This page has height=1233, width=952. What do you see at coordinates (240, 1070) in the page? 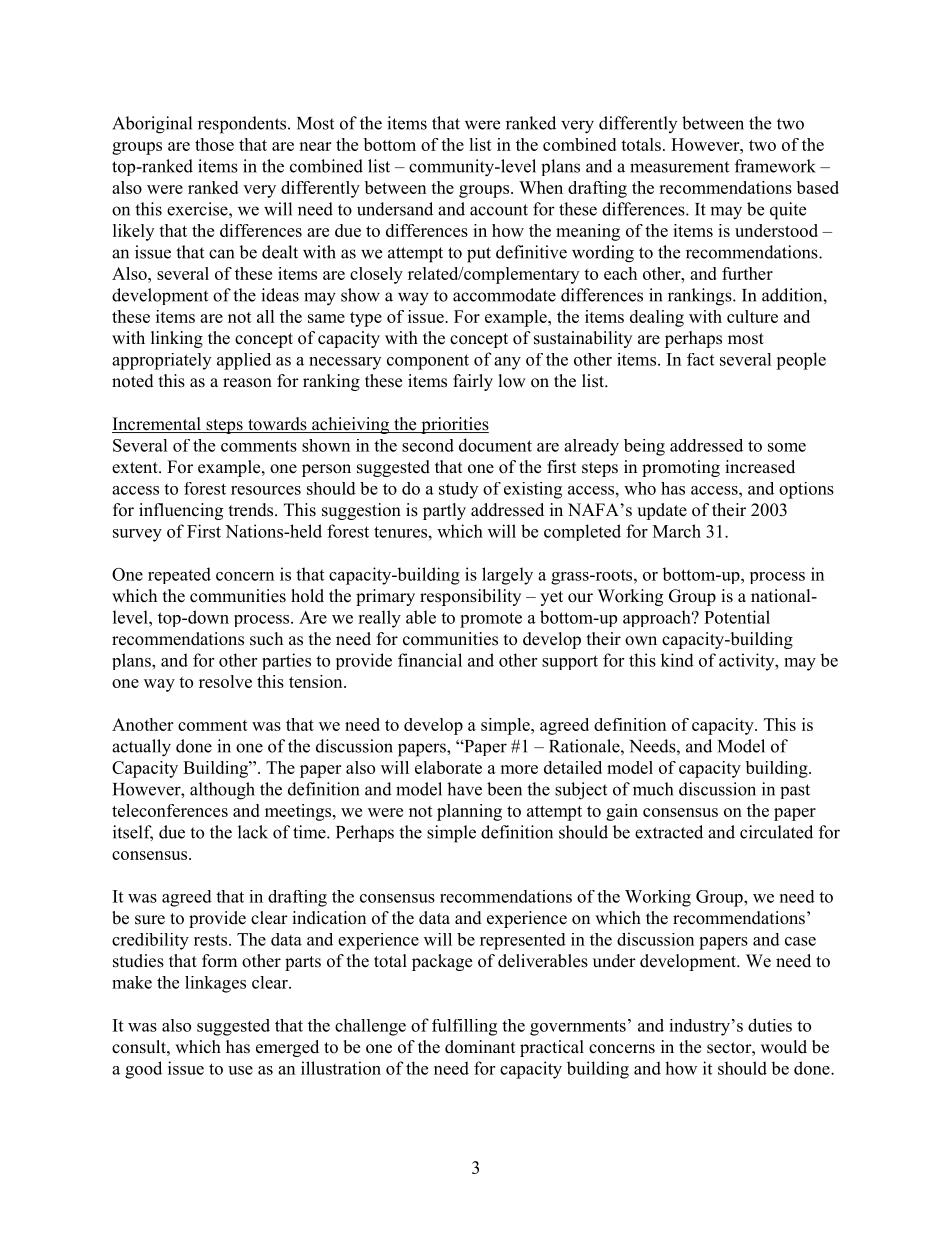
I see `use` at bounding box center [240, 1070].
